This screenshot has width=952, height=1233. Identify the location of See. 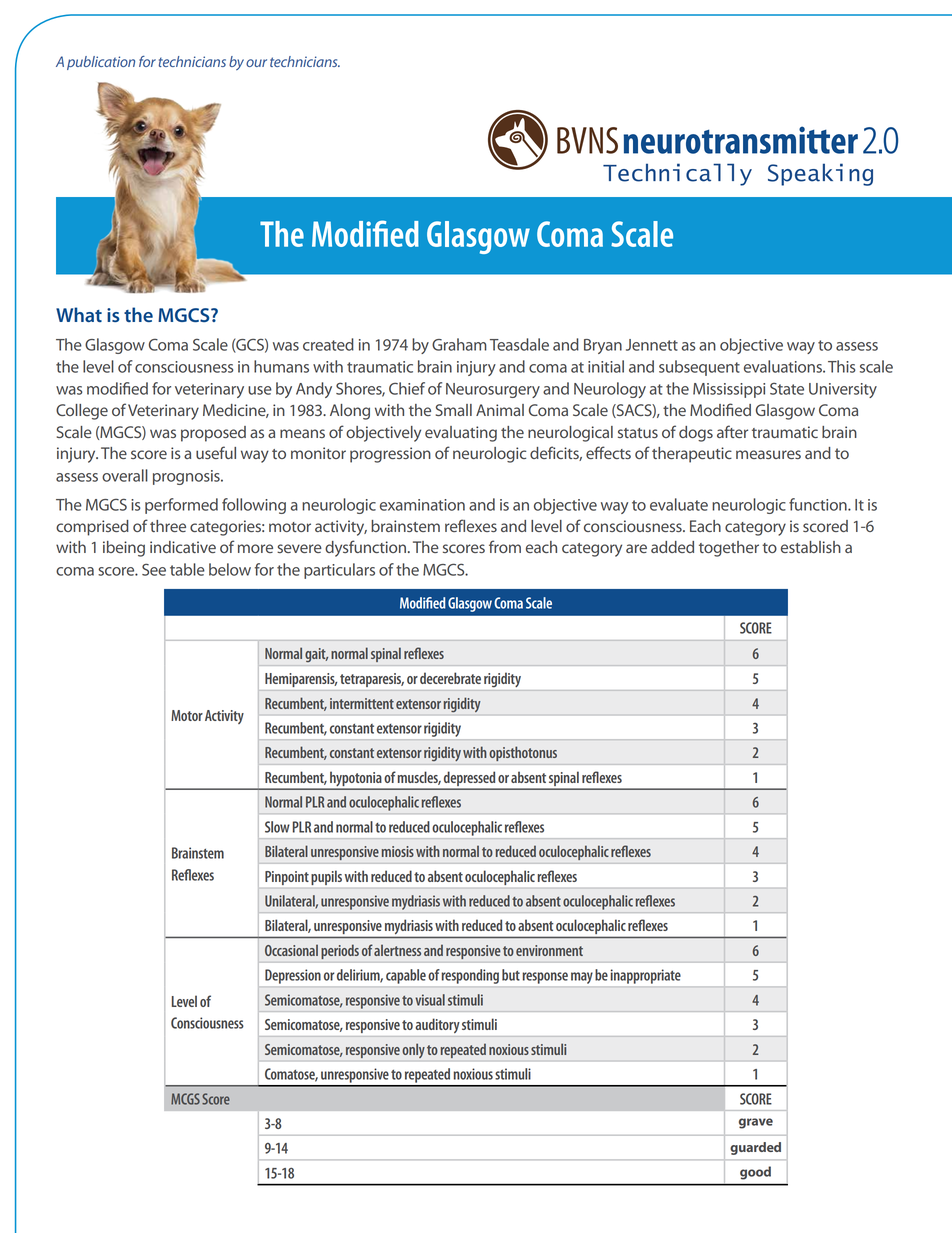
(154, 569).
